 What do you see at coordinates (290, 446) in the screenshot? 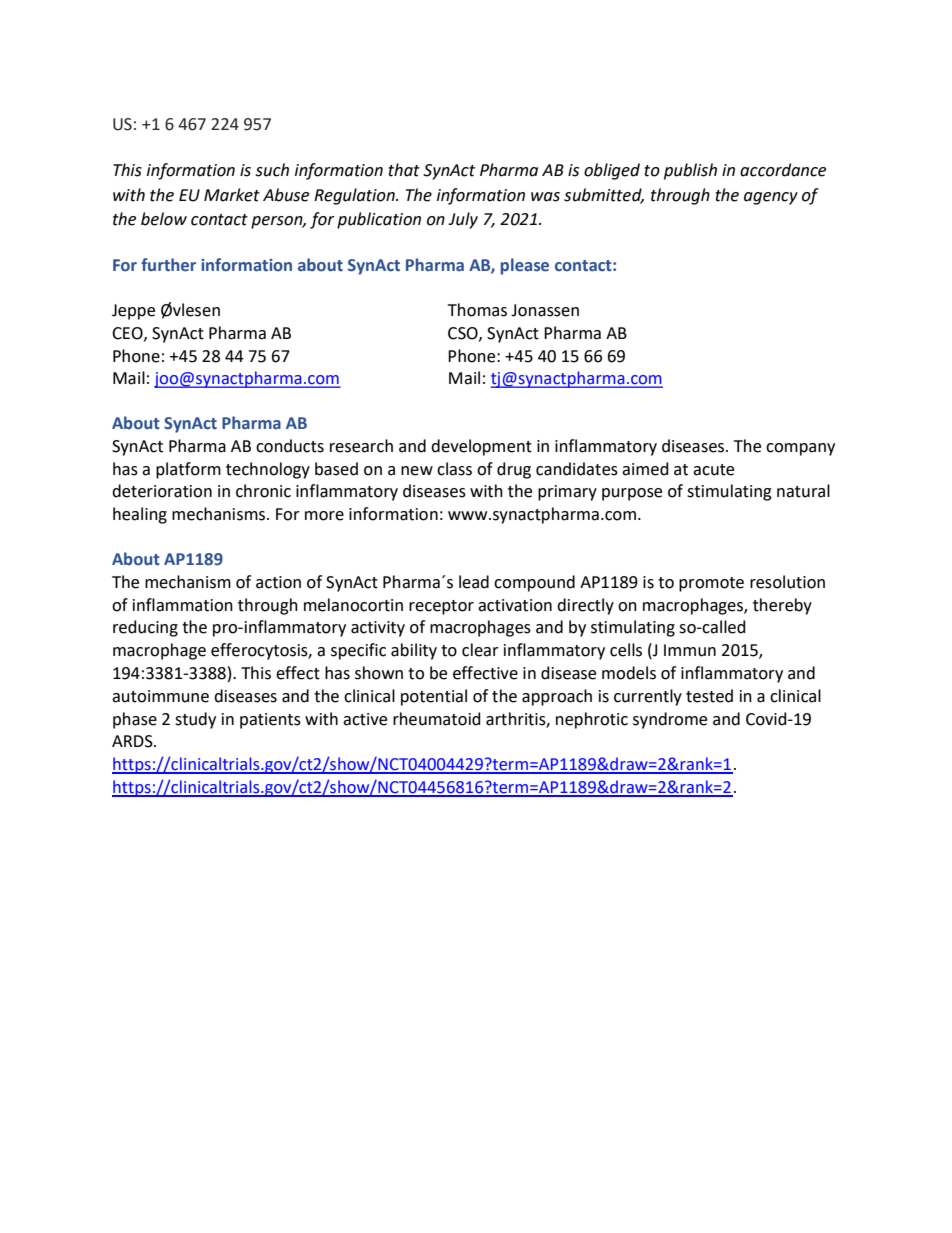
I see `conducts` at bounding box center [290, 446].
